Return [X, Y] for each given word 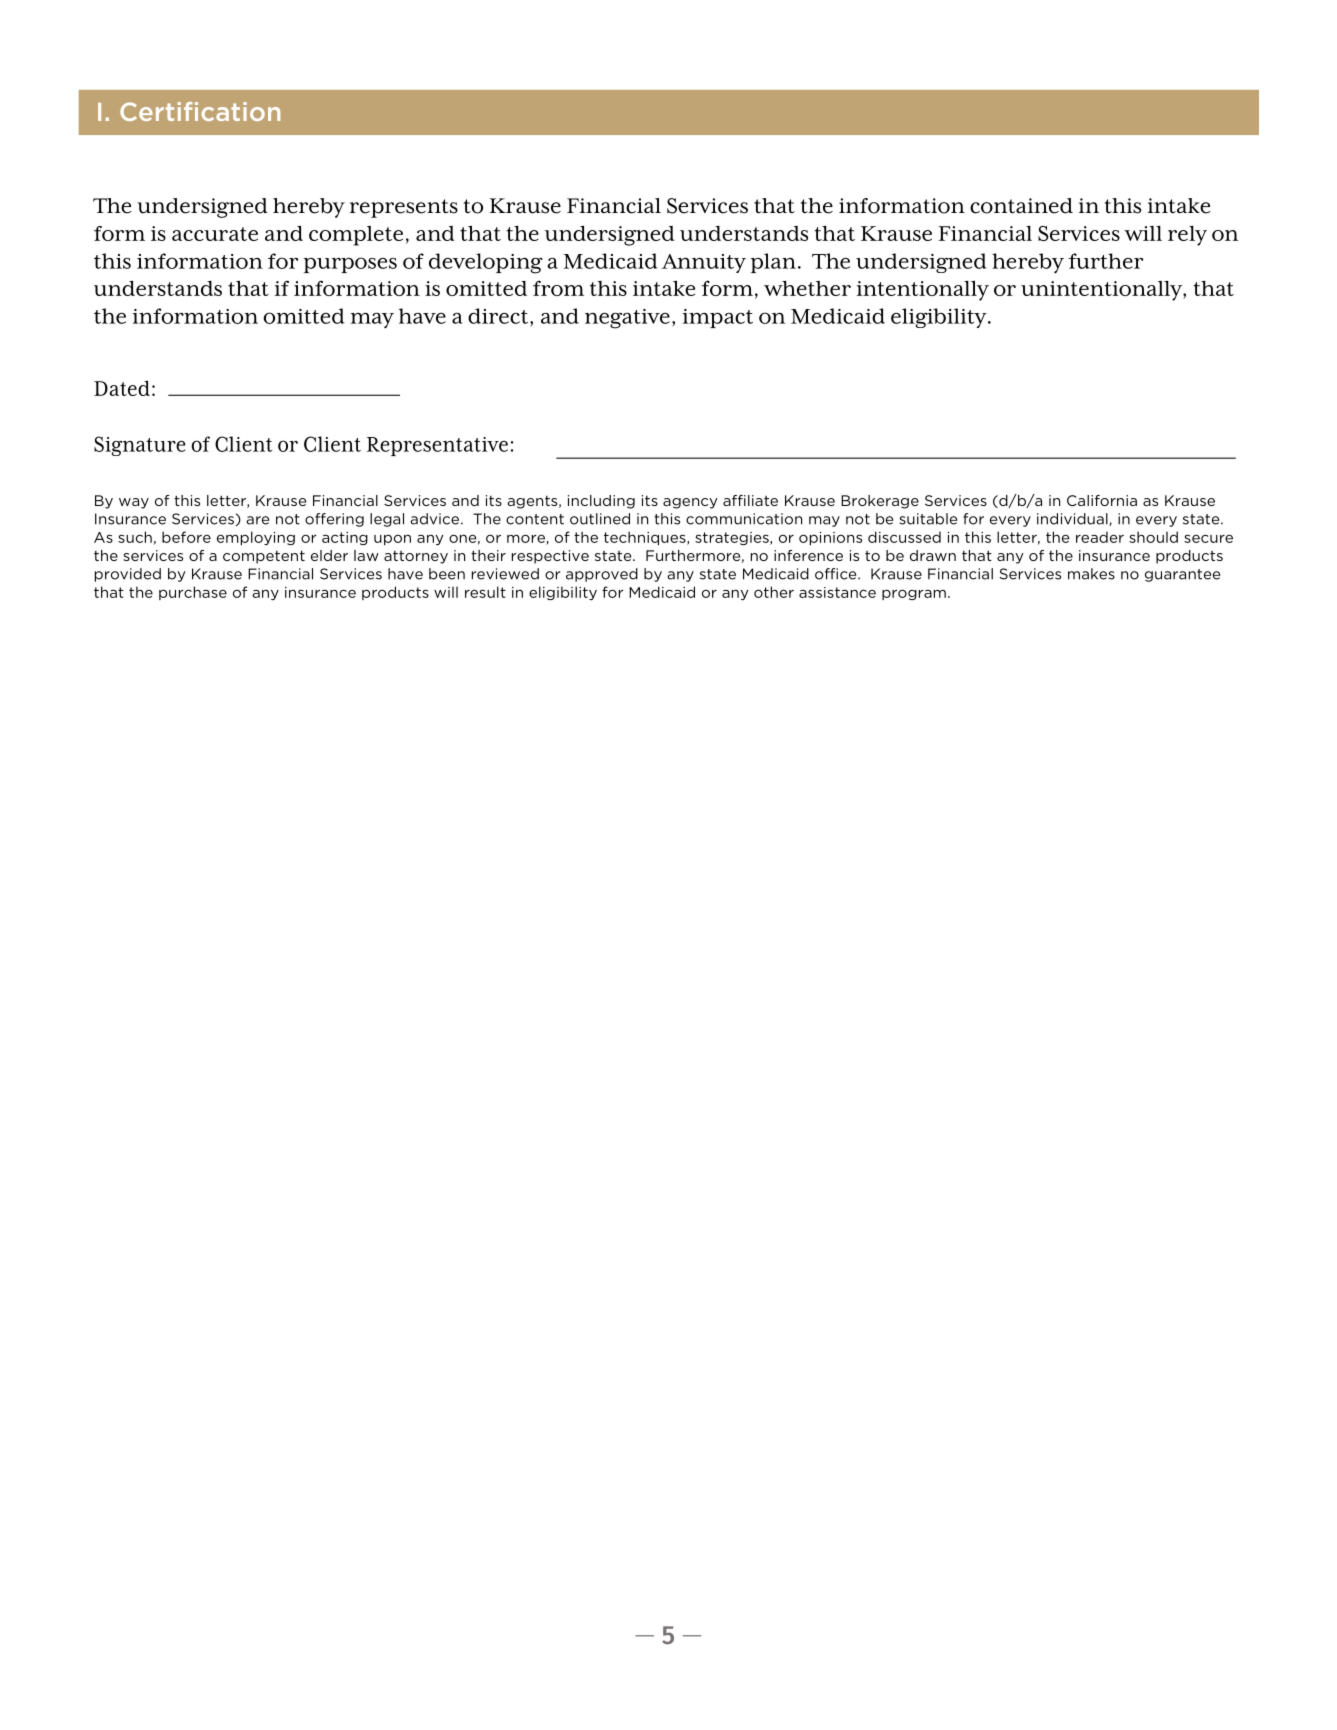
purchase [193, 593]
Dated [122, 388]
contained [1021, 206]
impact [718, 318]
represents [404, 208]
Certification [200, 111]
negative [627, 319]
